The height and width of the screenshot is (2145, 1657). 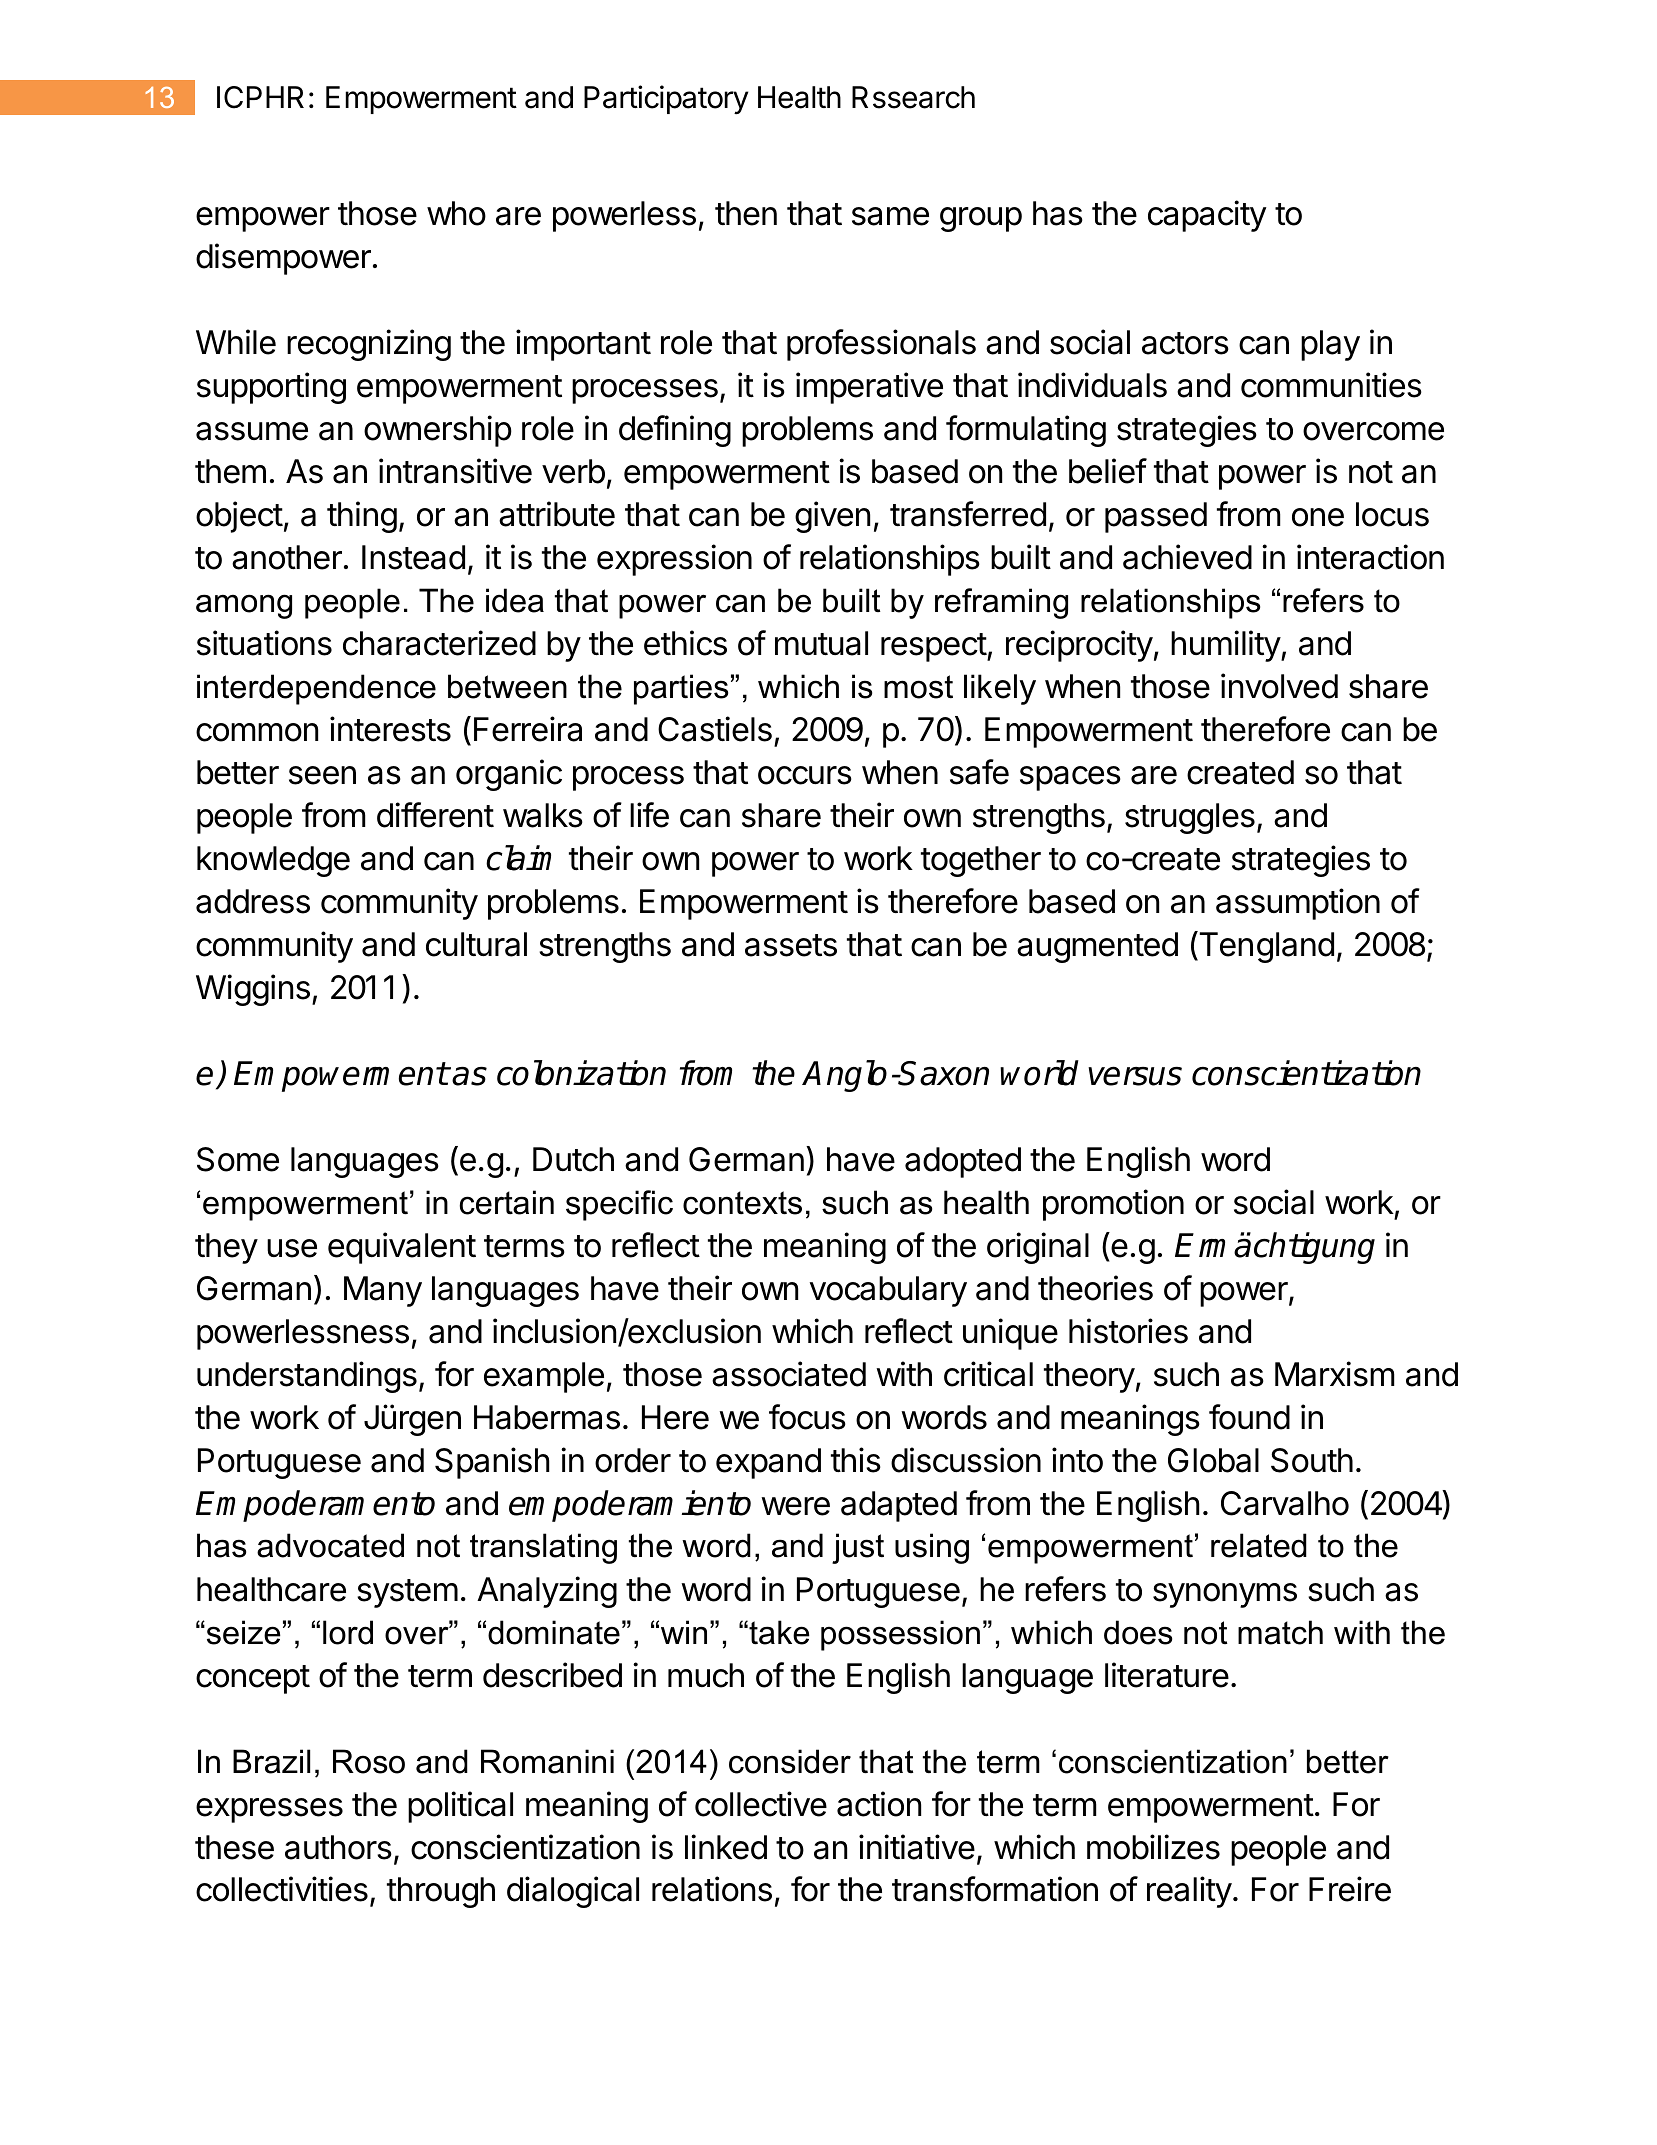 I want to click on Wiggins, so click(x=253, y=990).
